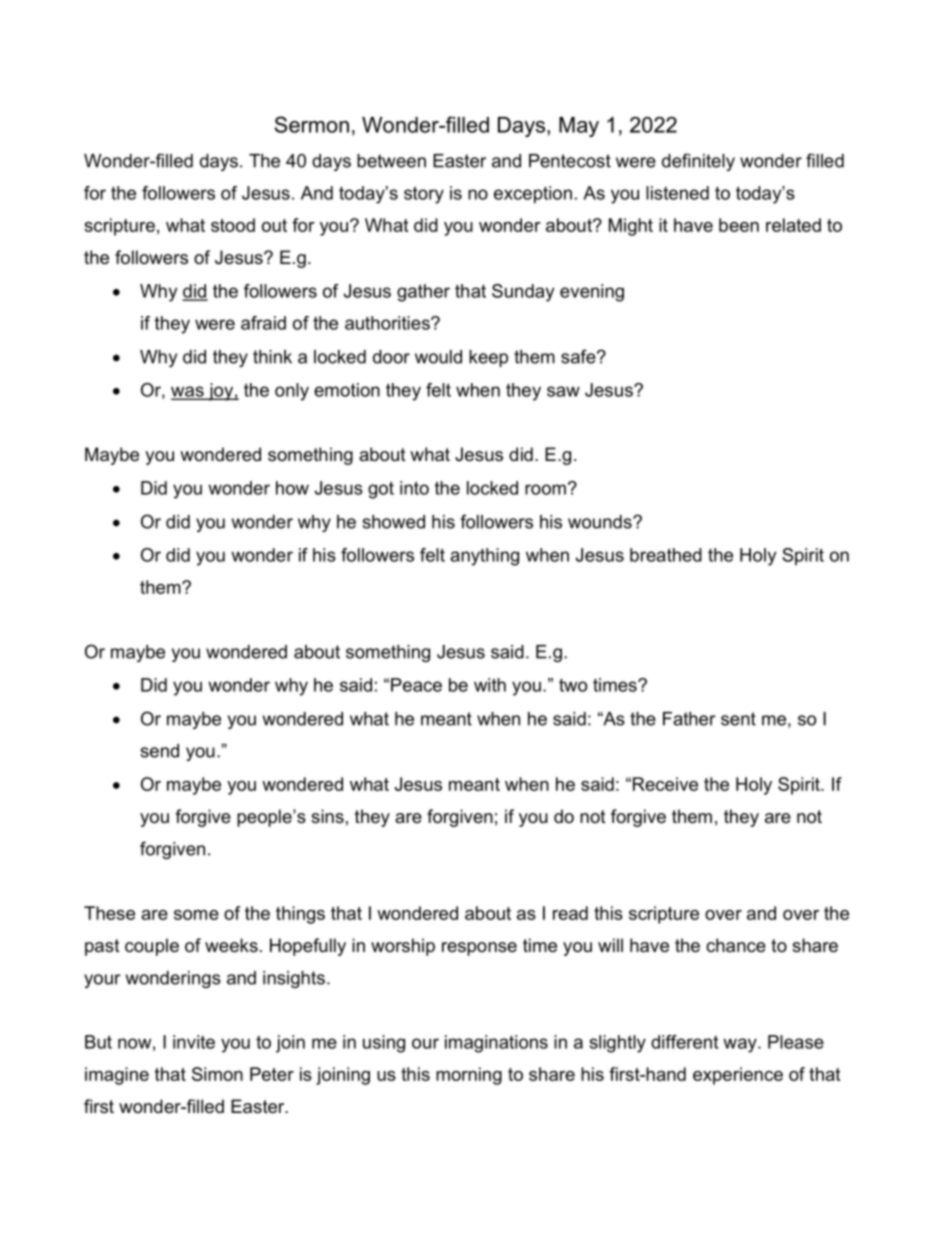 This image has height=1233, width=952. I want to click on evening, so click(592, 293).
